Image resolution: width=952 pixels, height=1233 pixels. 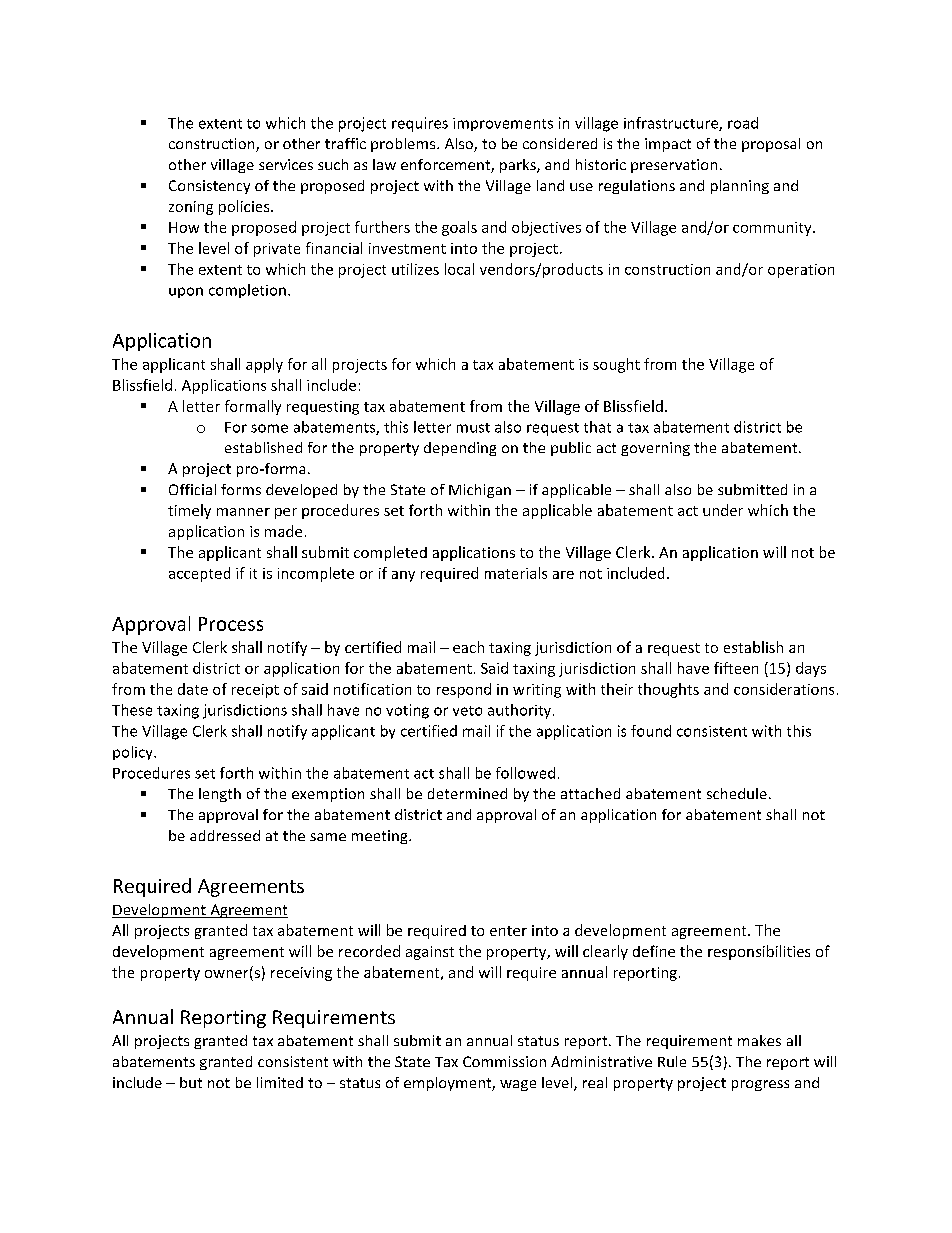 I want to click on Commission, so click(x=504, y=1061).
